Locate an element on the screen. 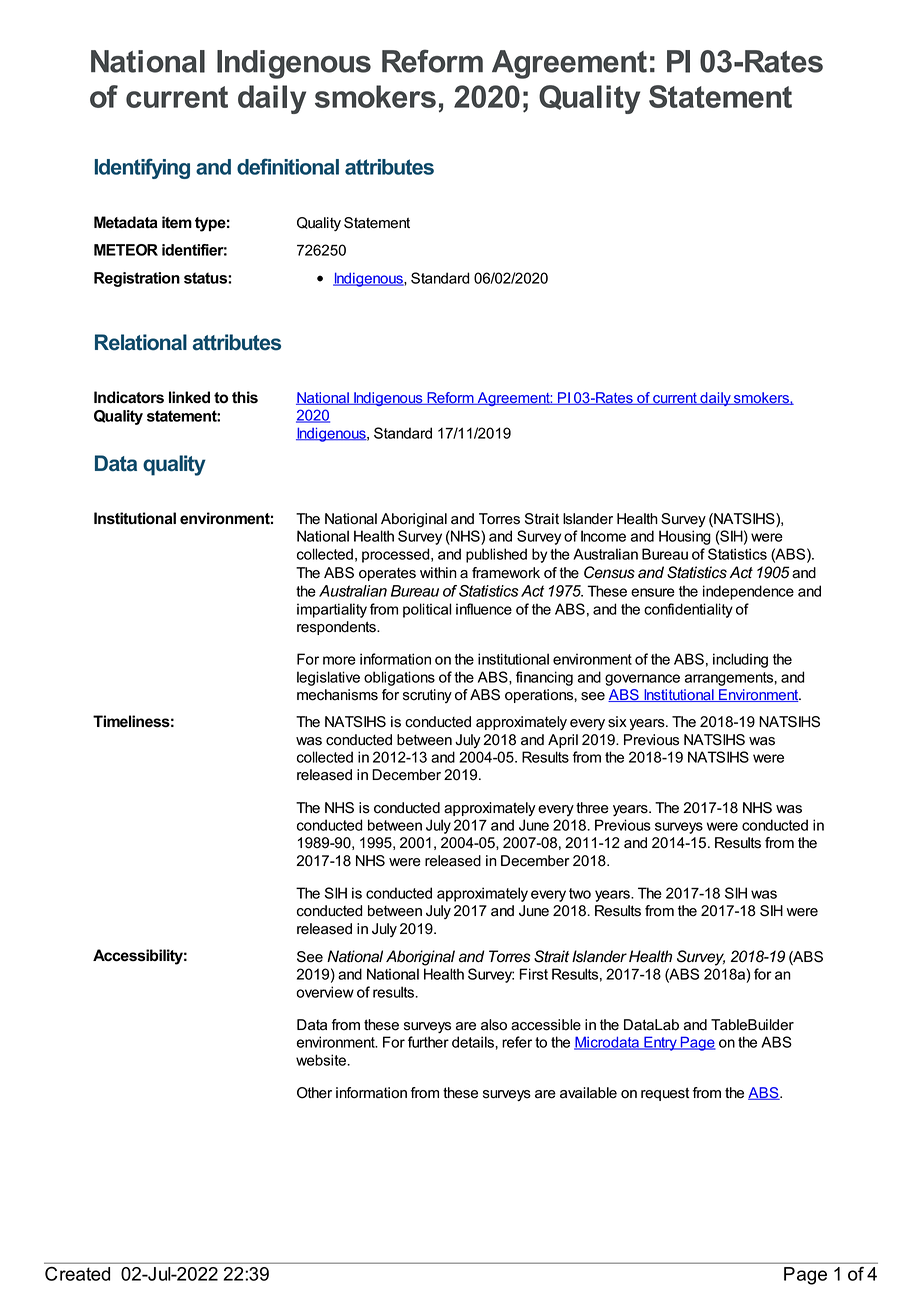 The width and height of the screenshot is (924, 1307). Identifying is located at coordinates (142, 168).
